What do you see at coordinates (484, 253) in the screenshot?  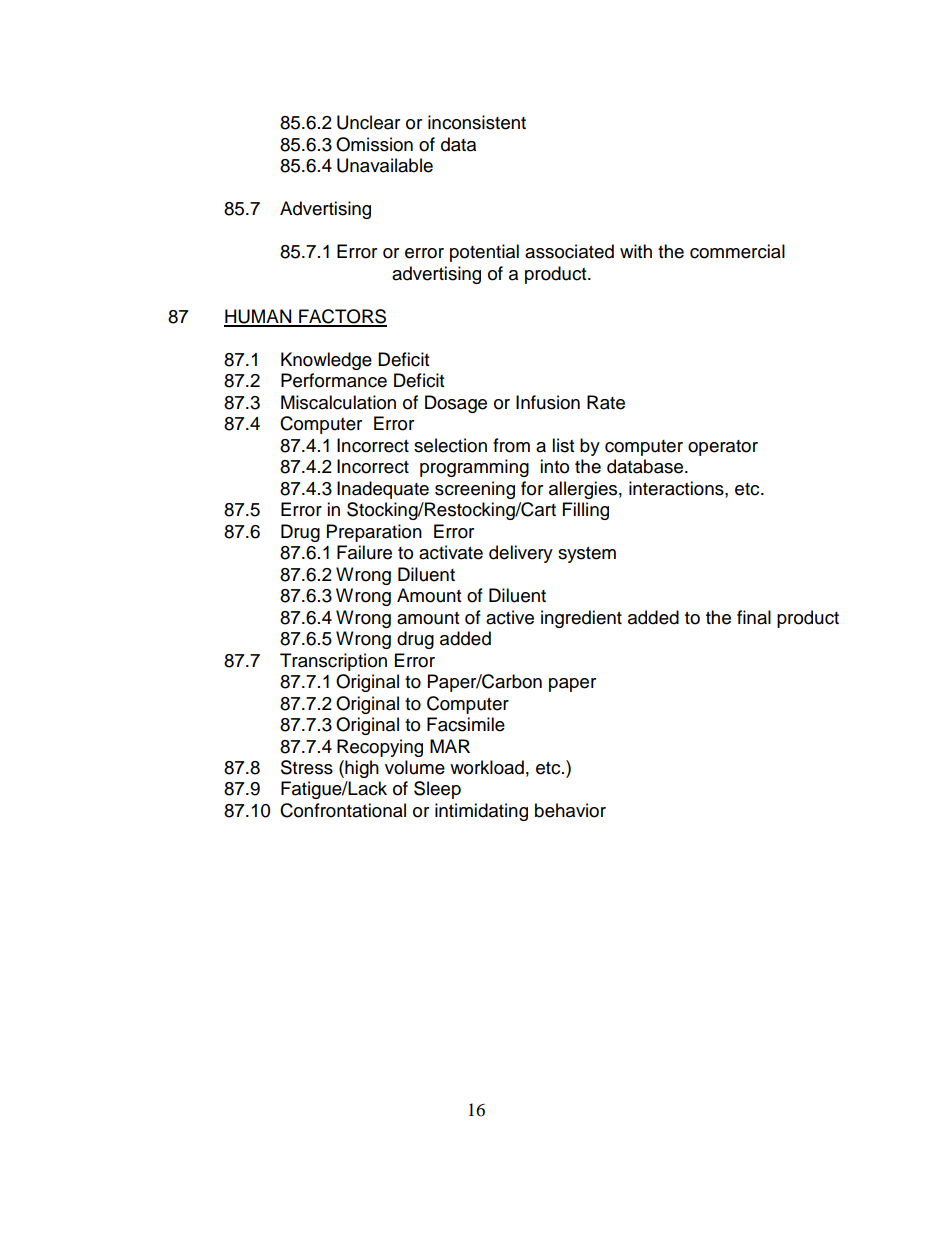 I see `potential` at bounding box center [484, 253].
